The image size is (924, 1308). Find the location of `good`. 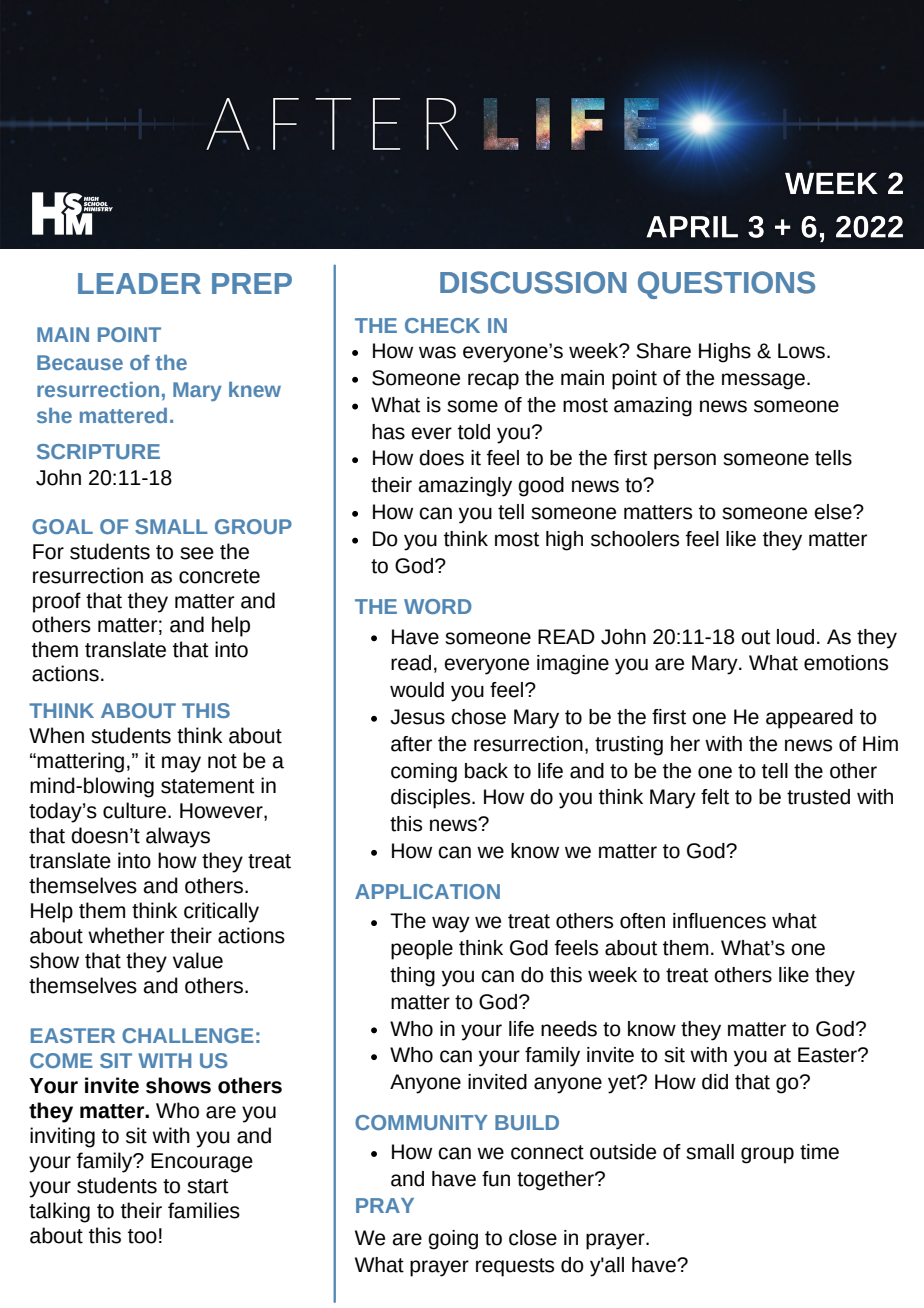

good is located at coordinates (541, 487).
